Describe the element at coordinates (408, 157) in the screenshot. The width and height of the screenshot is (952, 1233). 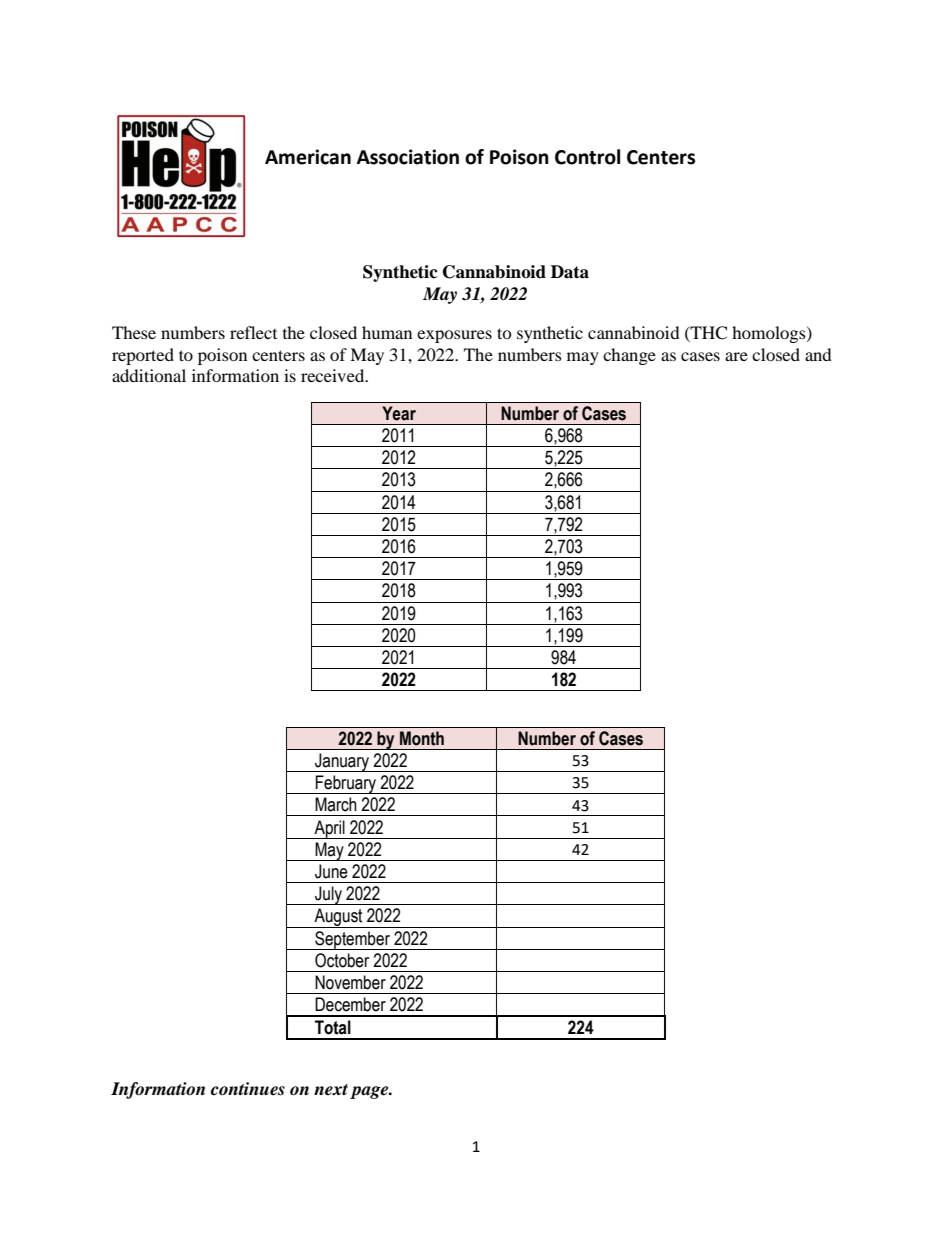
I see `Association` at that location.
